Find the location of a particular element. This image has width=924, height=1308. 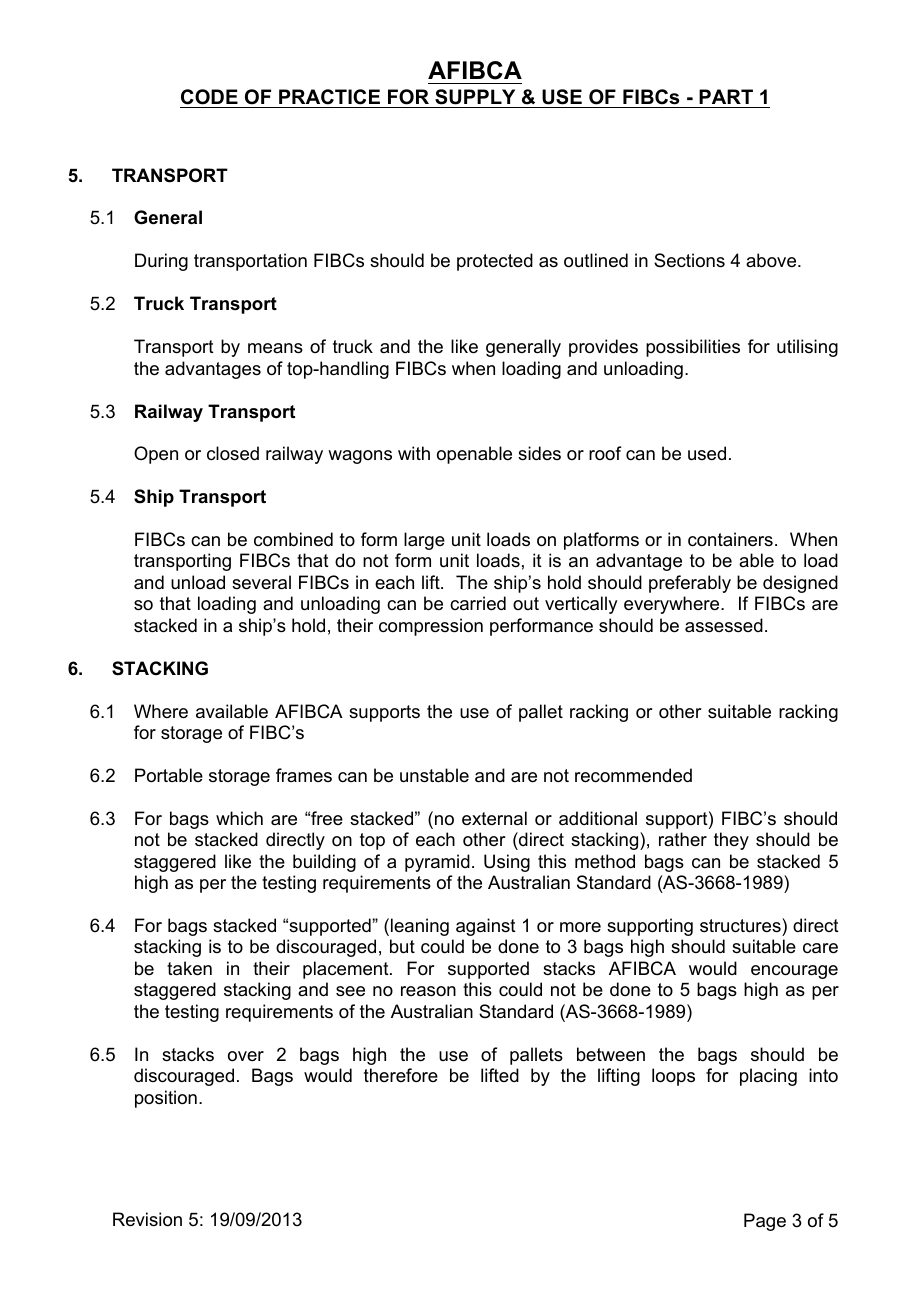

CODE is located at coordinates (209, 97).
